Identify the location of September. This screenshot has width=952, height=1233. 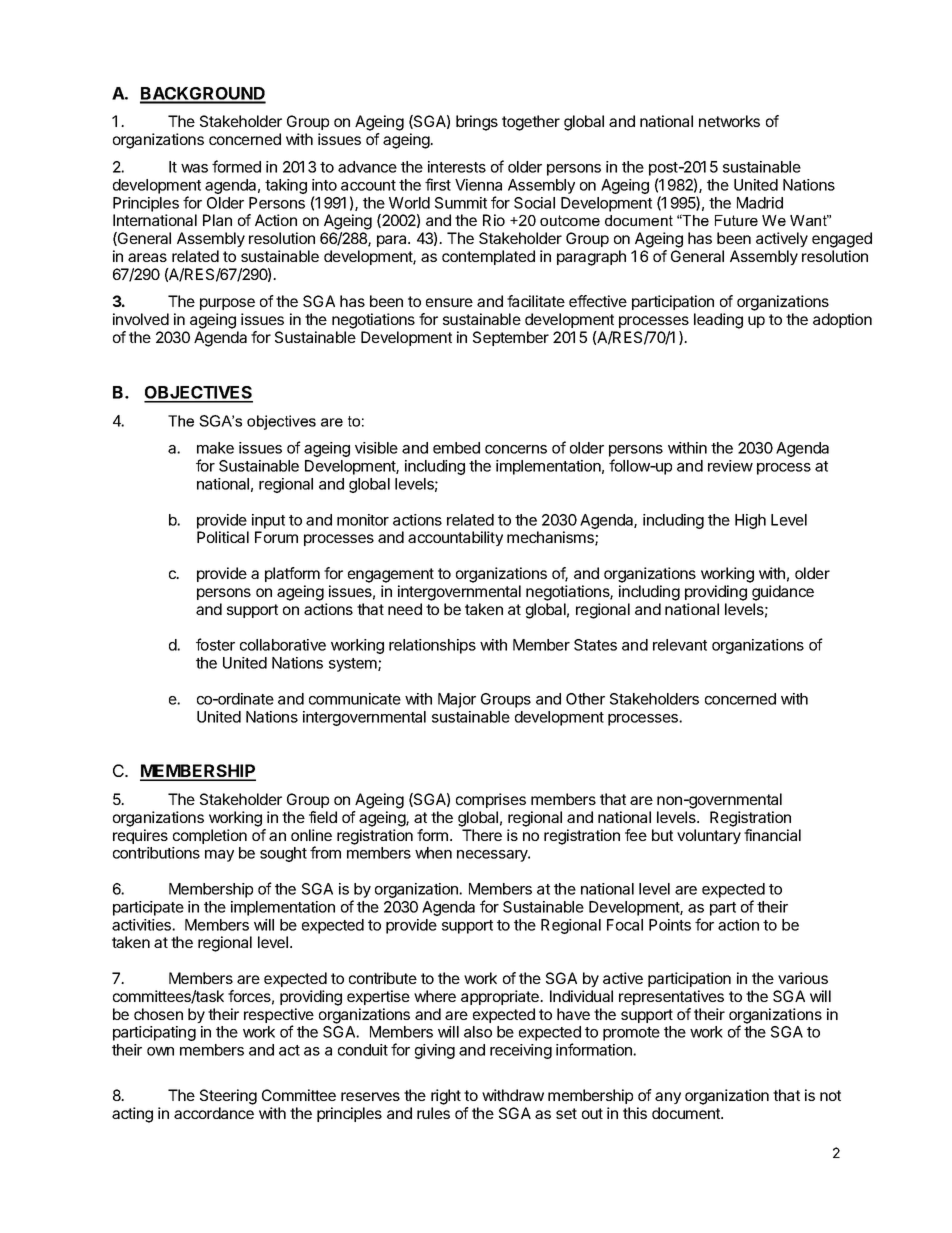
(511, 338).
